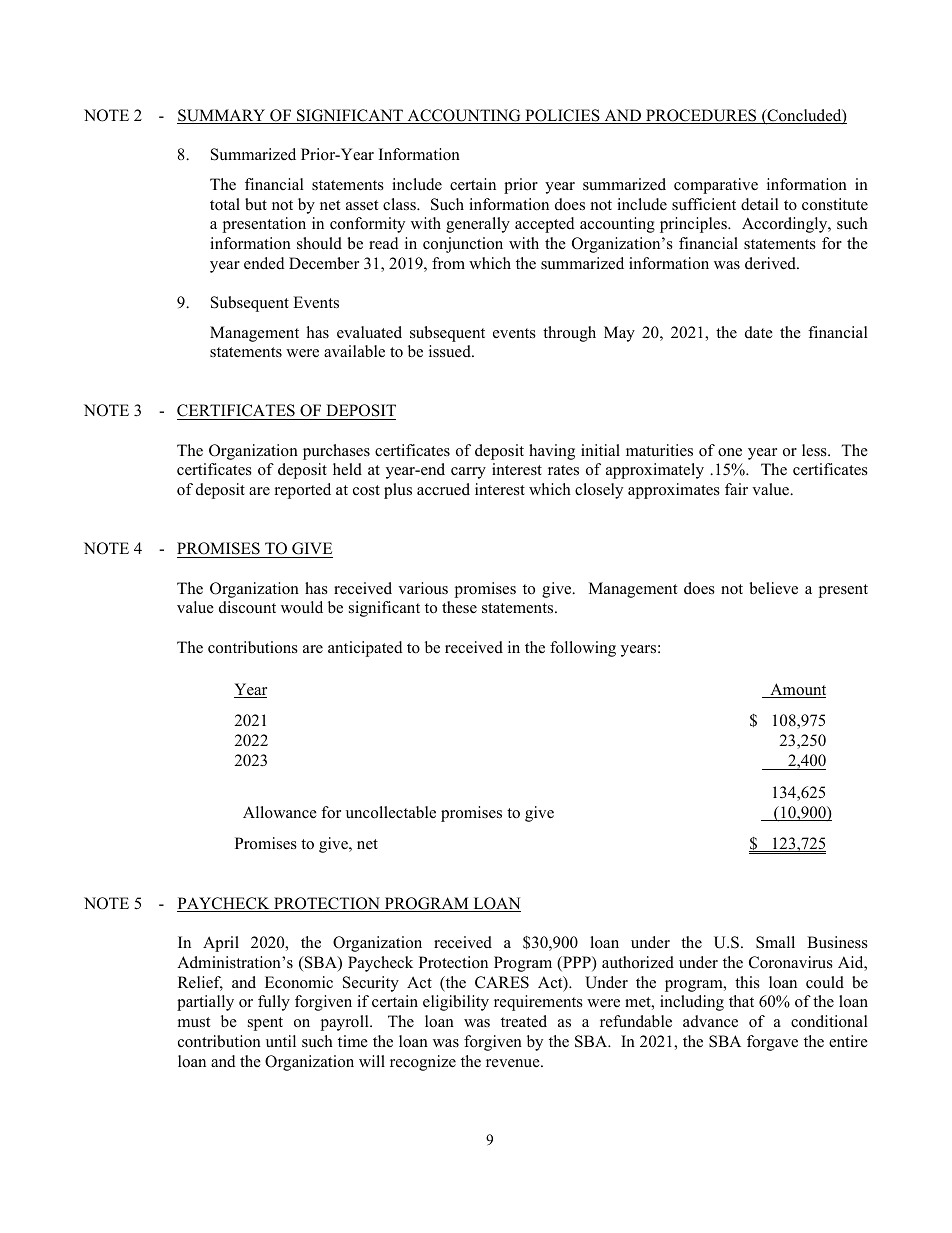  I want to click on until, so click(281, 1041).
